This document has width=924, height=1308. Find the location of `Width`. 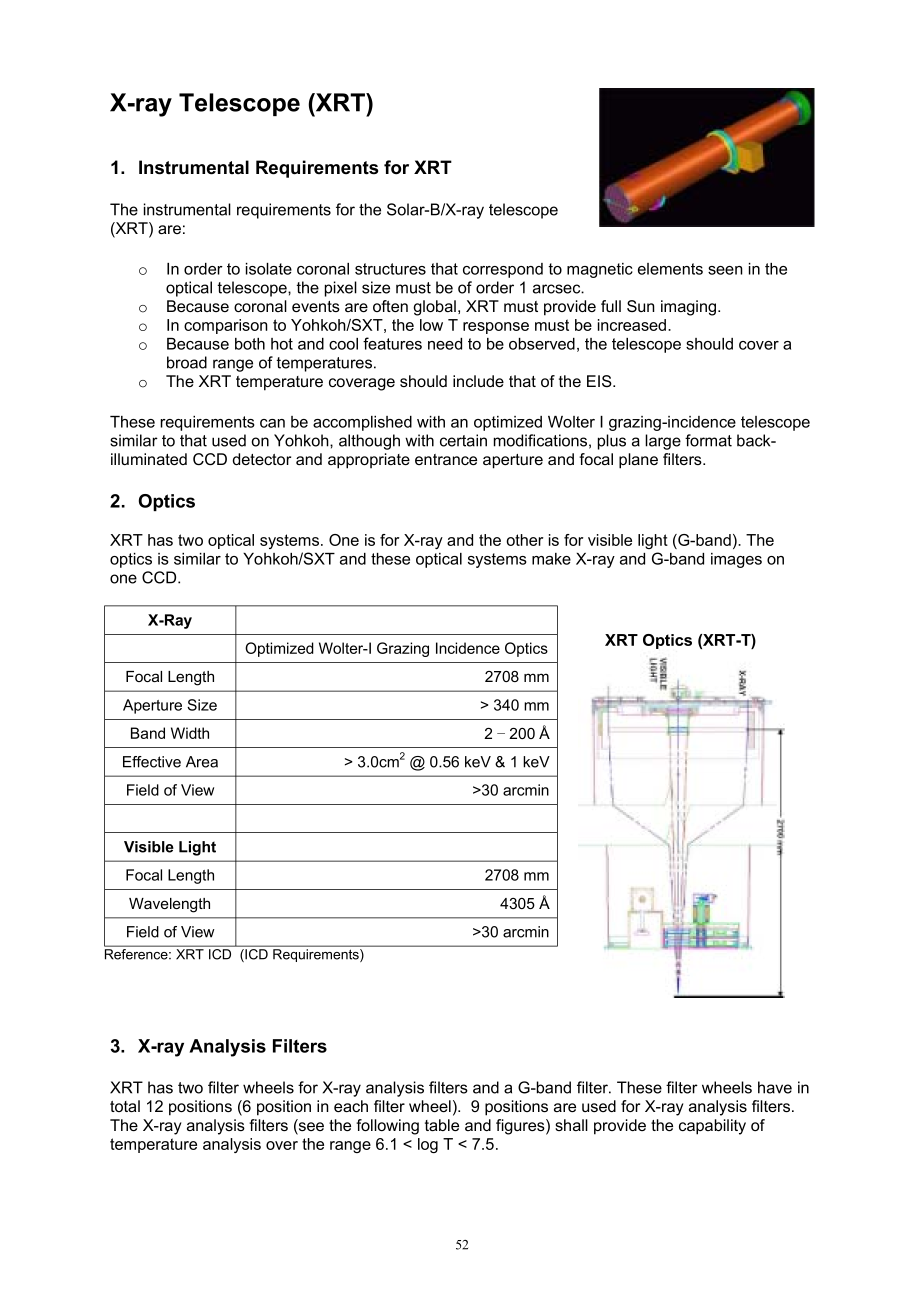

Width is located at coordinates (190, 733).
